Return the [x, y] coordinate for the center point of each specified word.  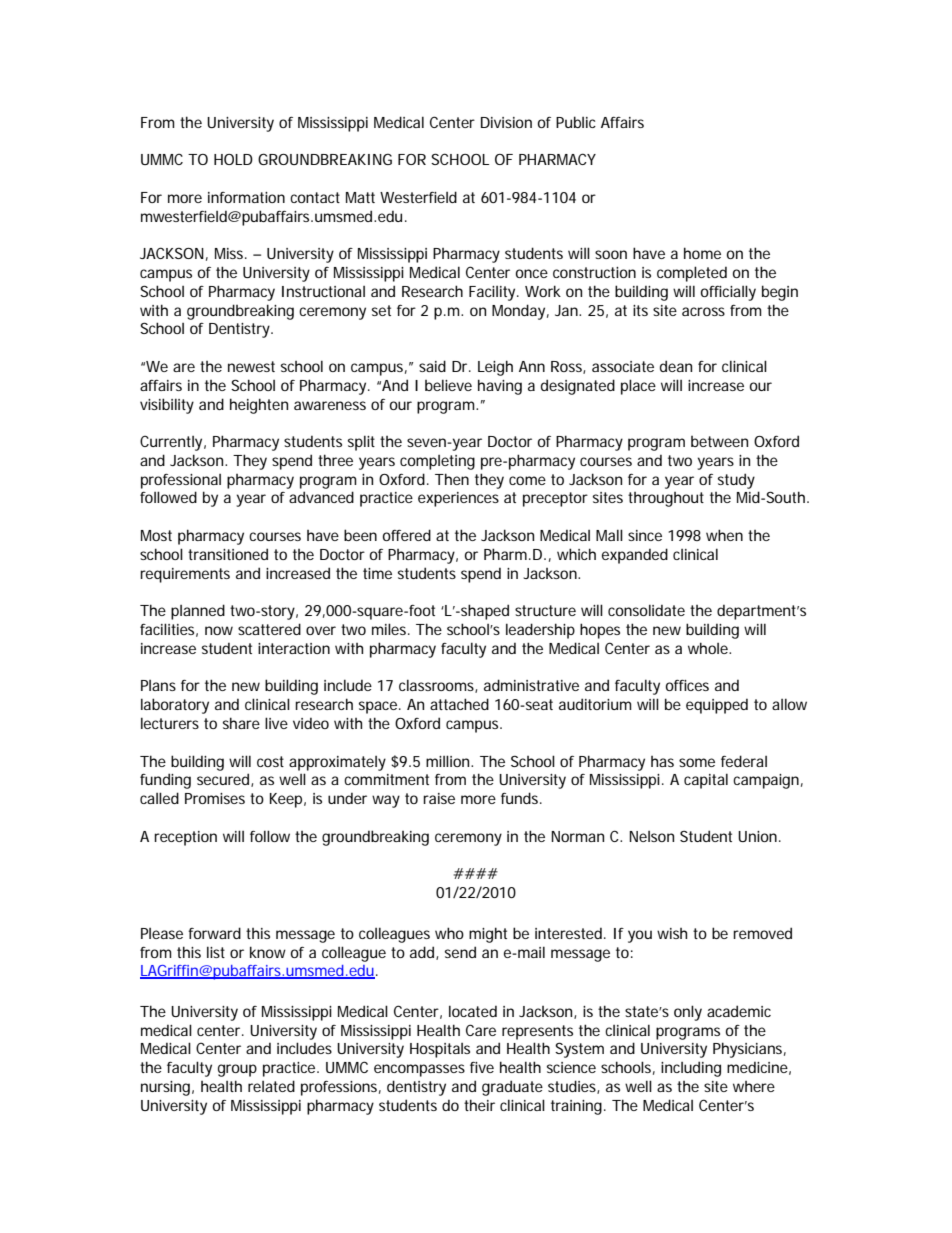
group [237, 1070]
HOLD [233, 159]
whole [709, 648]
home [702, 253]
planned [198, 612]
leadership [540, 631]
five [482, 1067]
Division [506, 122]
